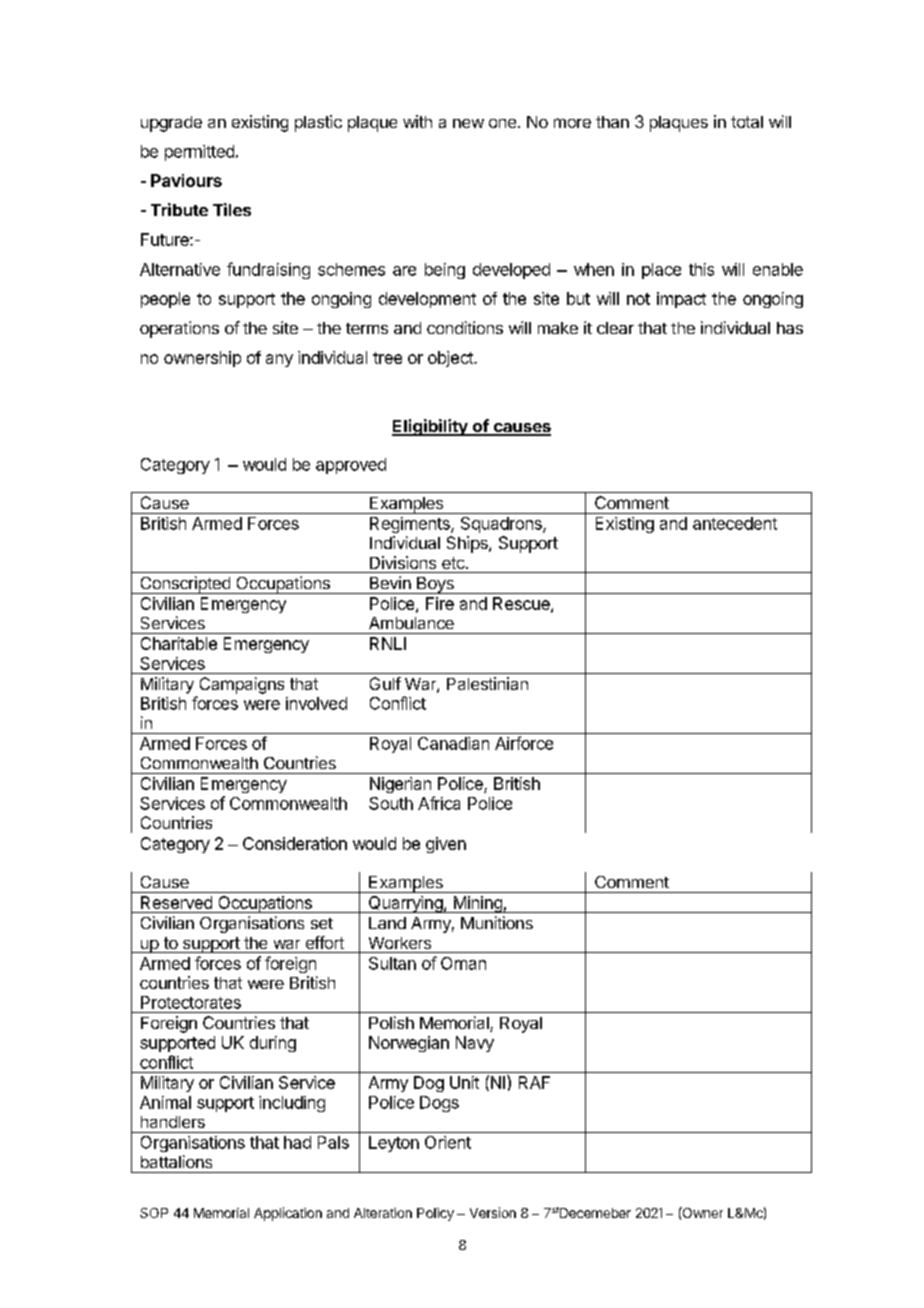 This image has width=924, height=1308. Describe the element at coordinates (735, 523) in the image. I see `antecedent` at that location.
